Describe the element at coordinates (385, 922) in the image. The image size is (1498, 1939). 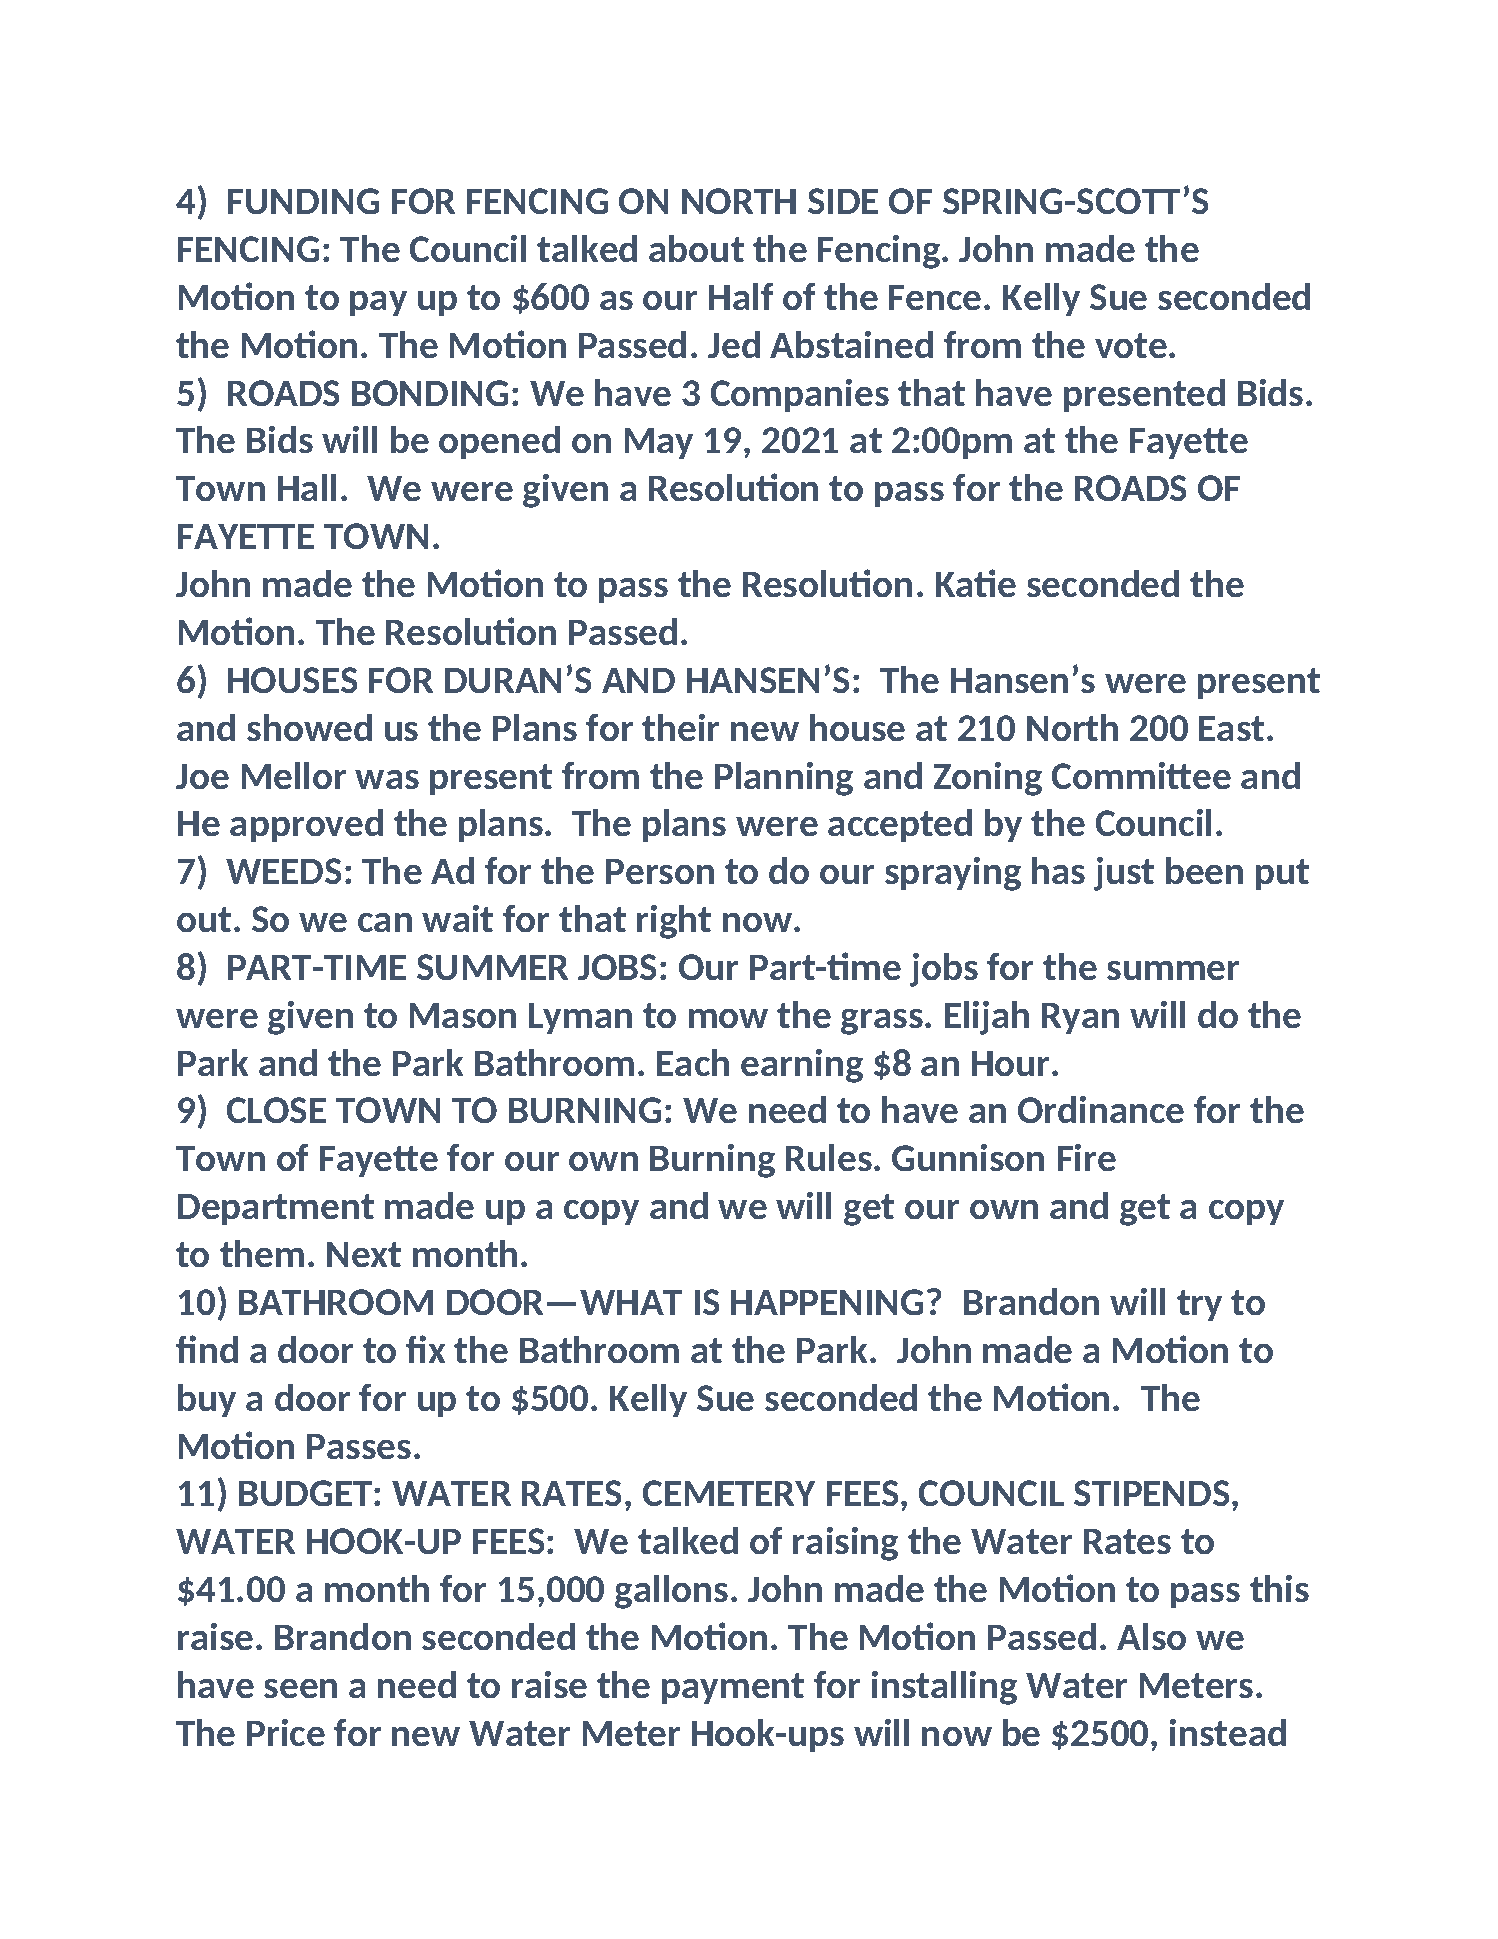
I see `can` at that location.
